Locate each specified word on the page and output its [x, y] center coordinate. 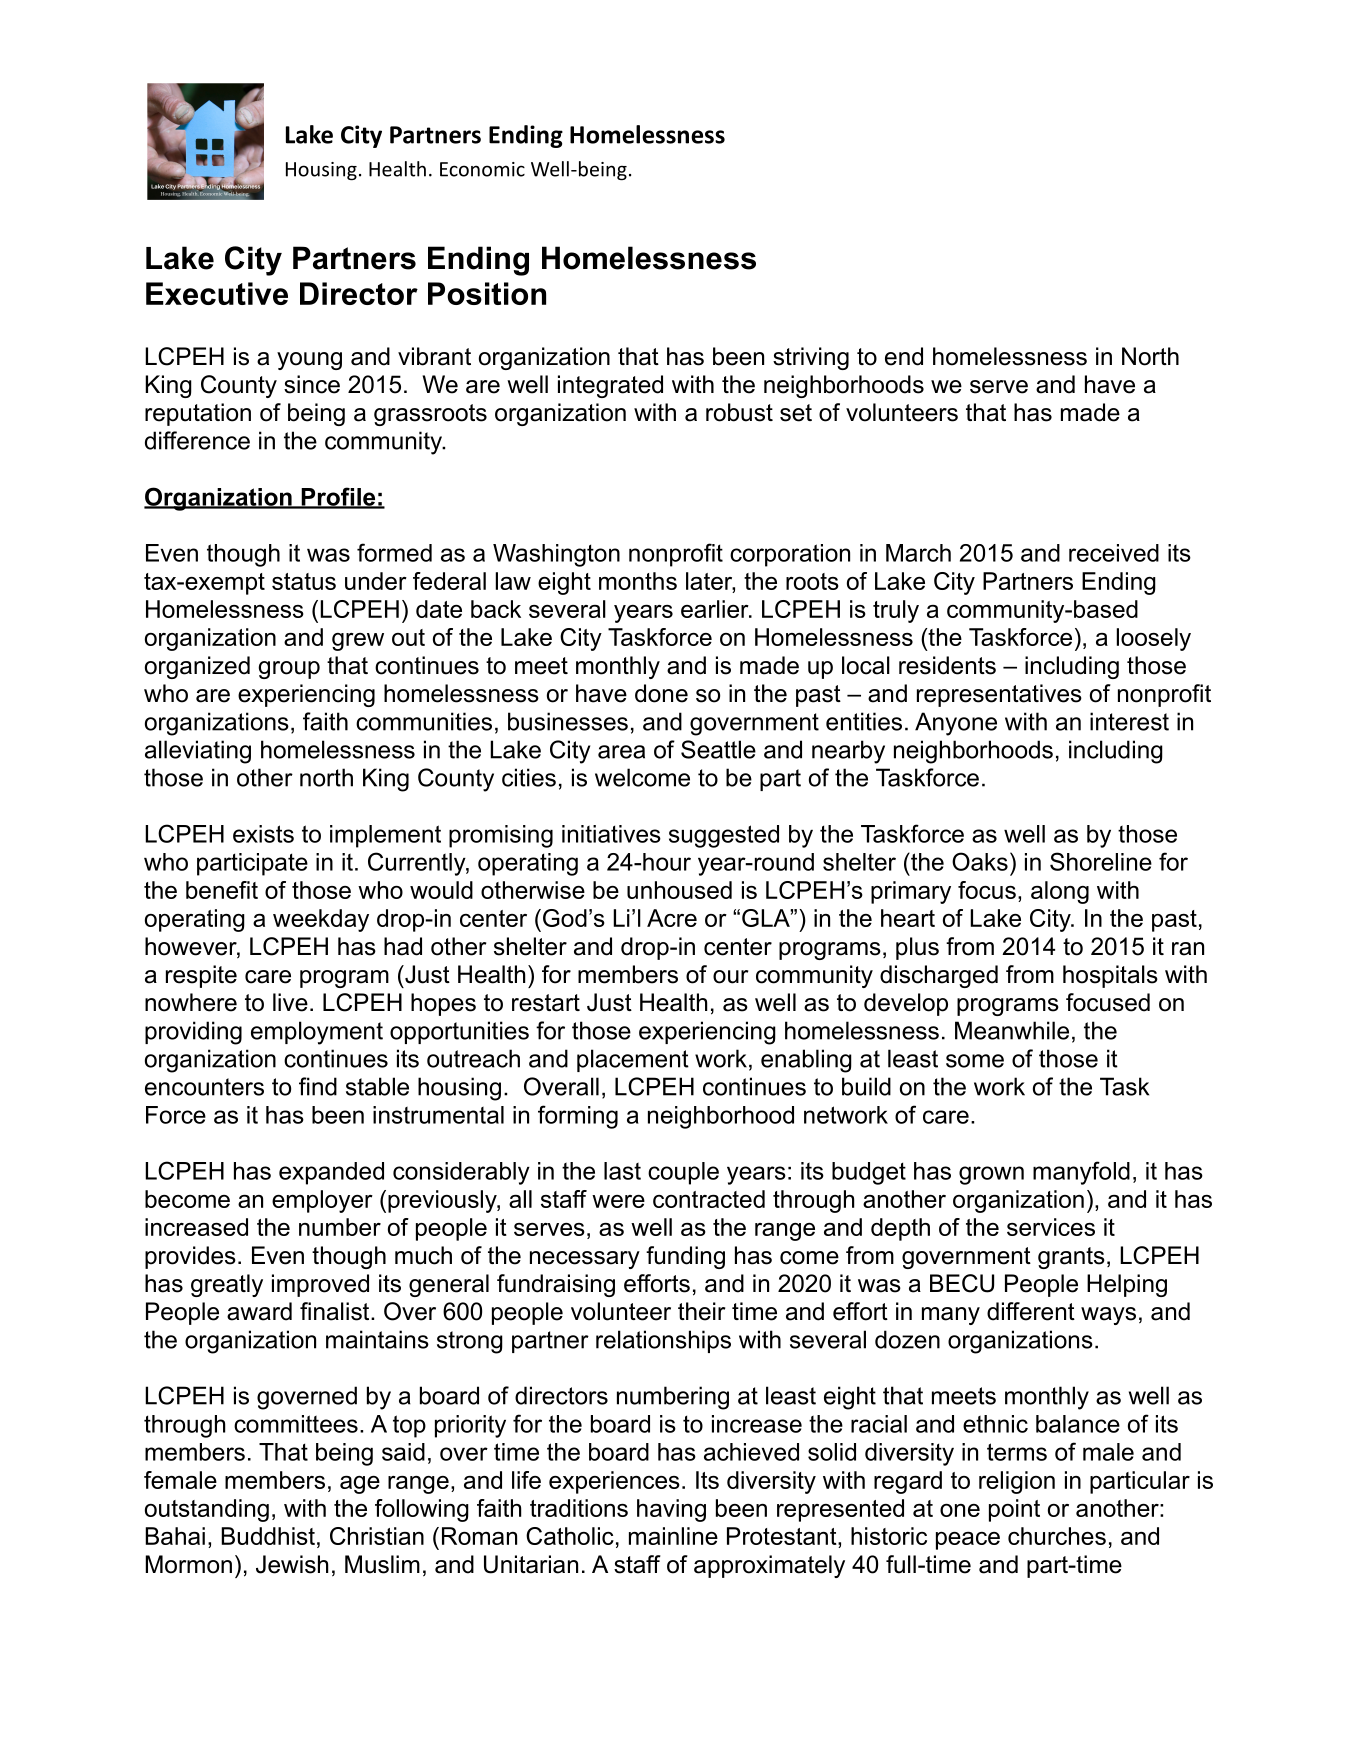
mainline [673, 1536]
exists [263, 834]
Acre [672, 918]
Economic [482, 169]
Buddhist [268, 1536]
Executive [217, 293]
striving [811, 358]
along [1060, 892]
